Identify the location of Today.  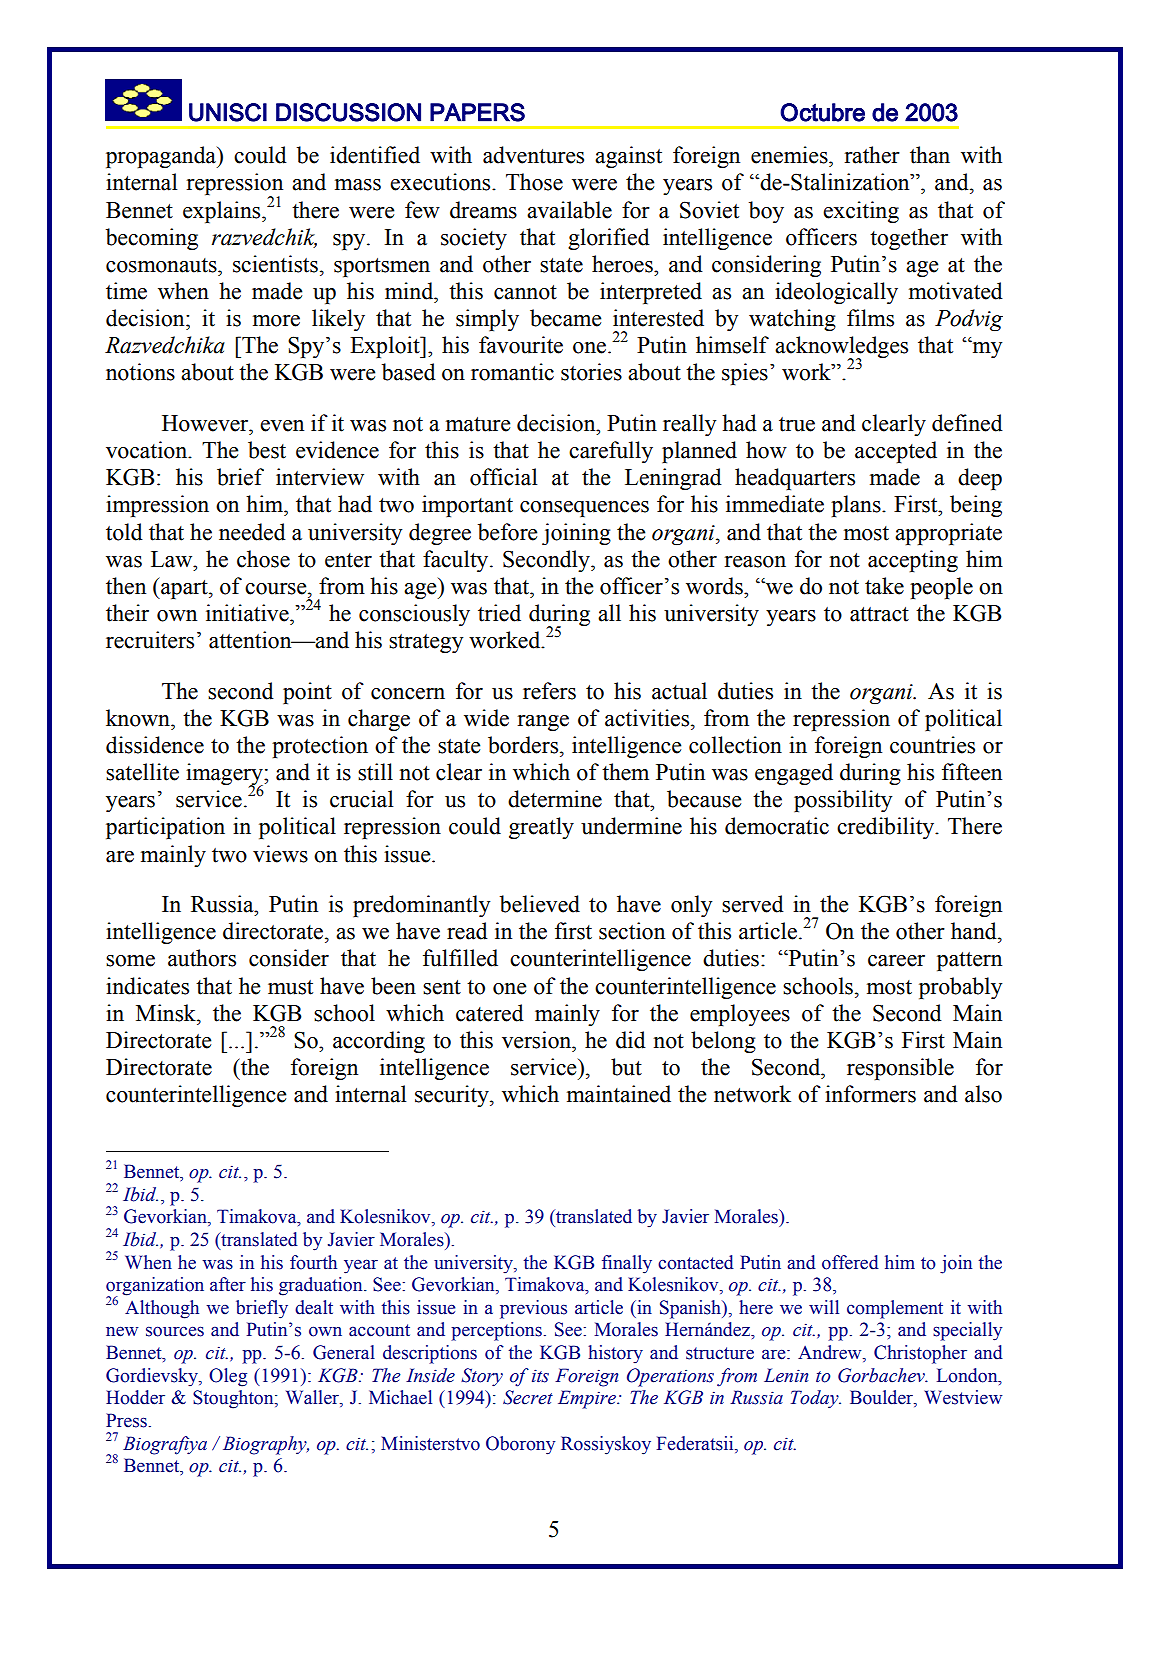
(816, 1399).
